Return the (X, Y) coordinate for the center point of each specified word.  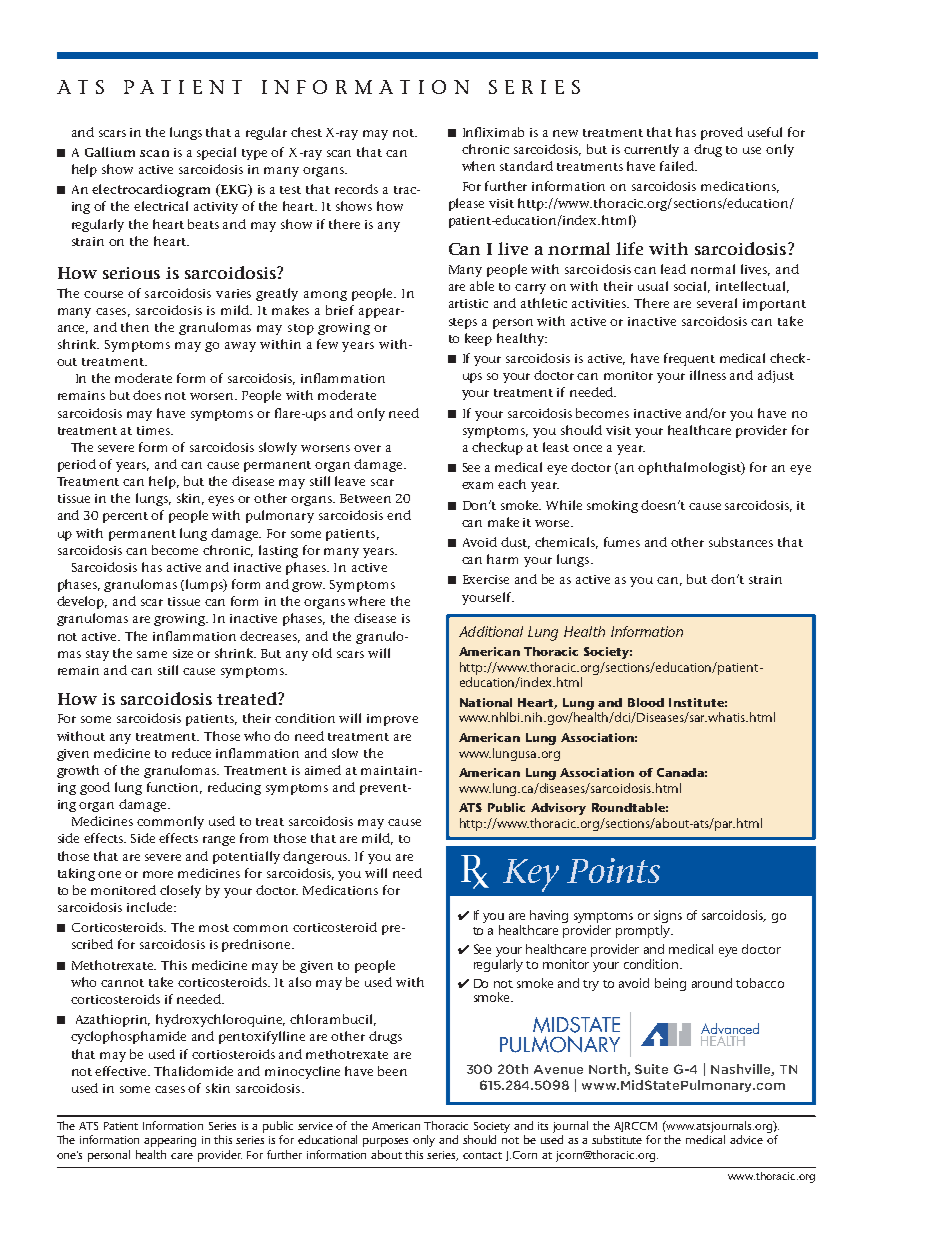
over (367, 448)
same (152, 654)
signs (668, 918)
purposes (385, 1142)
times (154, 430)
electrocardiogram (151, 190)
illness (708, 375)
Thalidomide (193, 1071)
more (158, 874)
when (478, 166)
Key (531, 875)
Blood (646, 702)
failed (678, 166)
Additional (491, 631)
